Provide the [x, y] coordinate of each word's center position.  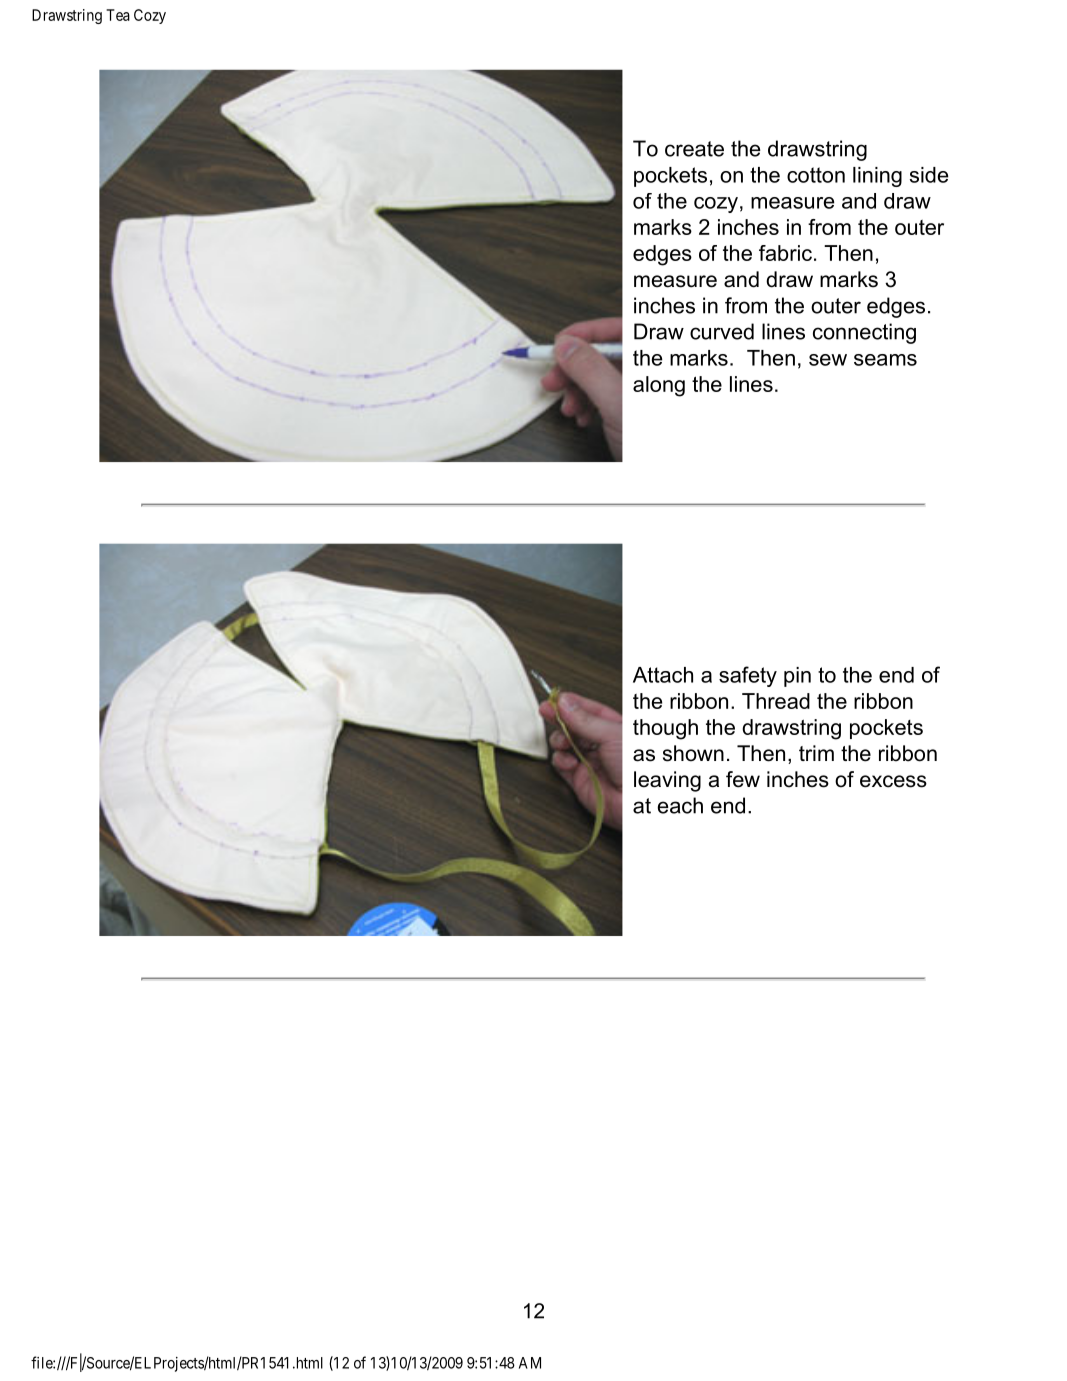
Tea [118, 15]
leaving [667, 781]
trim [816, 753]
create [694, 149]
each [680, 805]
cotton [816, 175]
